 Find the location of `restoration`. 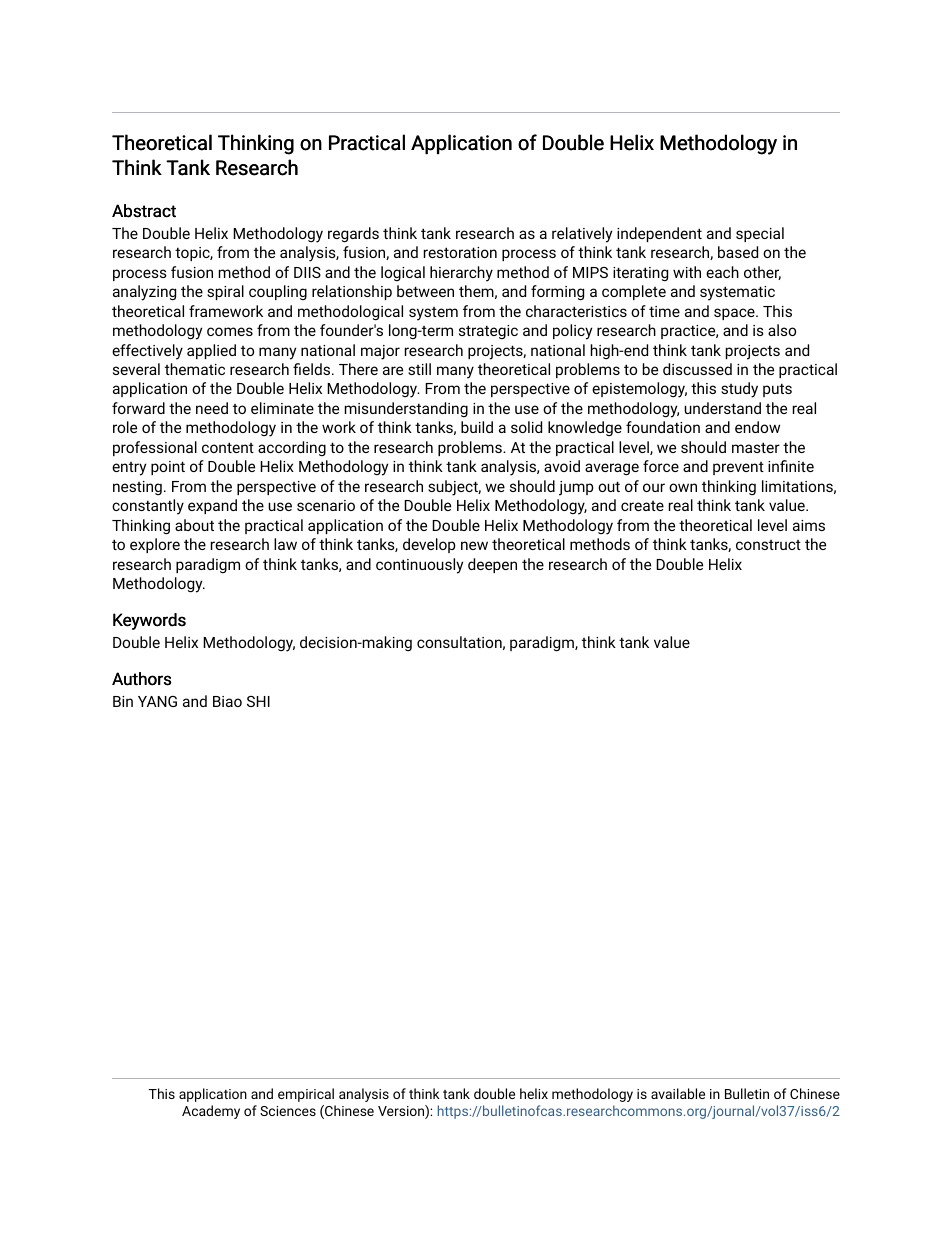

restoration is located at coordinates (460, 252).
